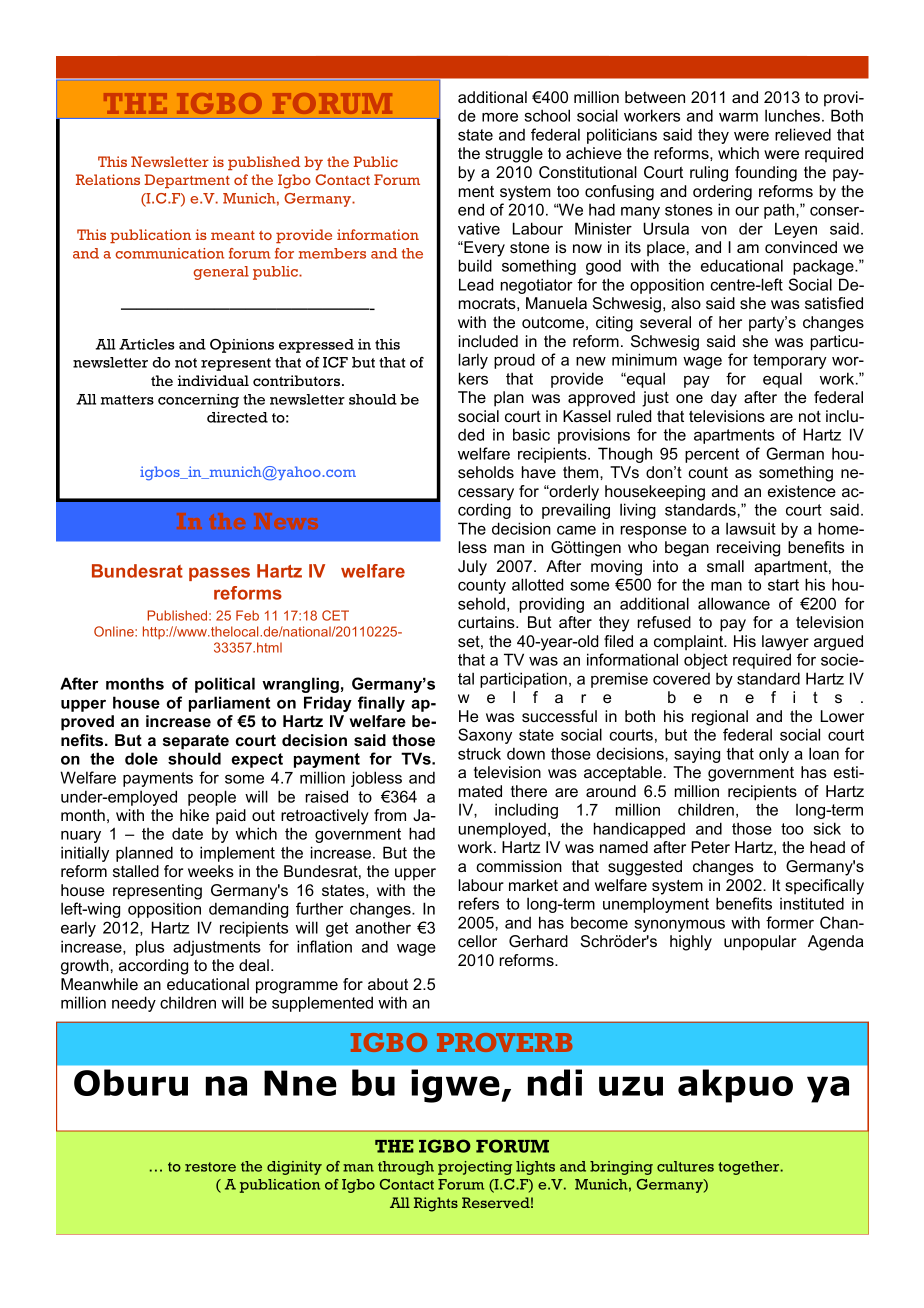 The image size is (924, 1308). What do you see at coordinates (210, 1167) in the page?
I see `restore` at bounding box center [210, 1167].
